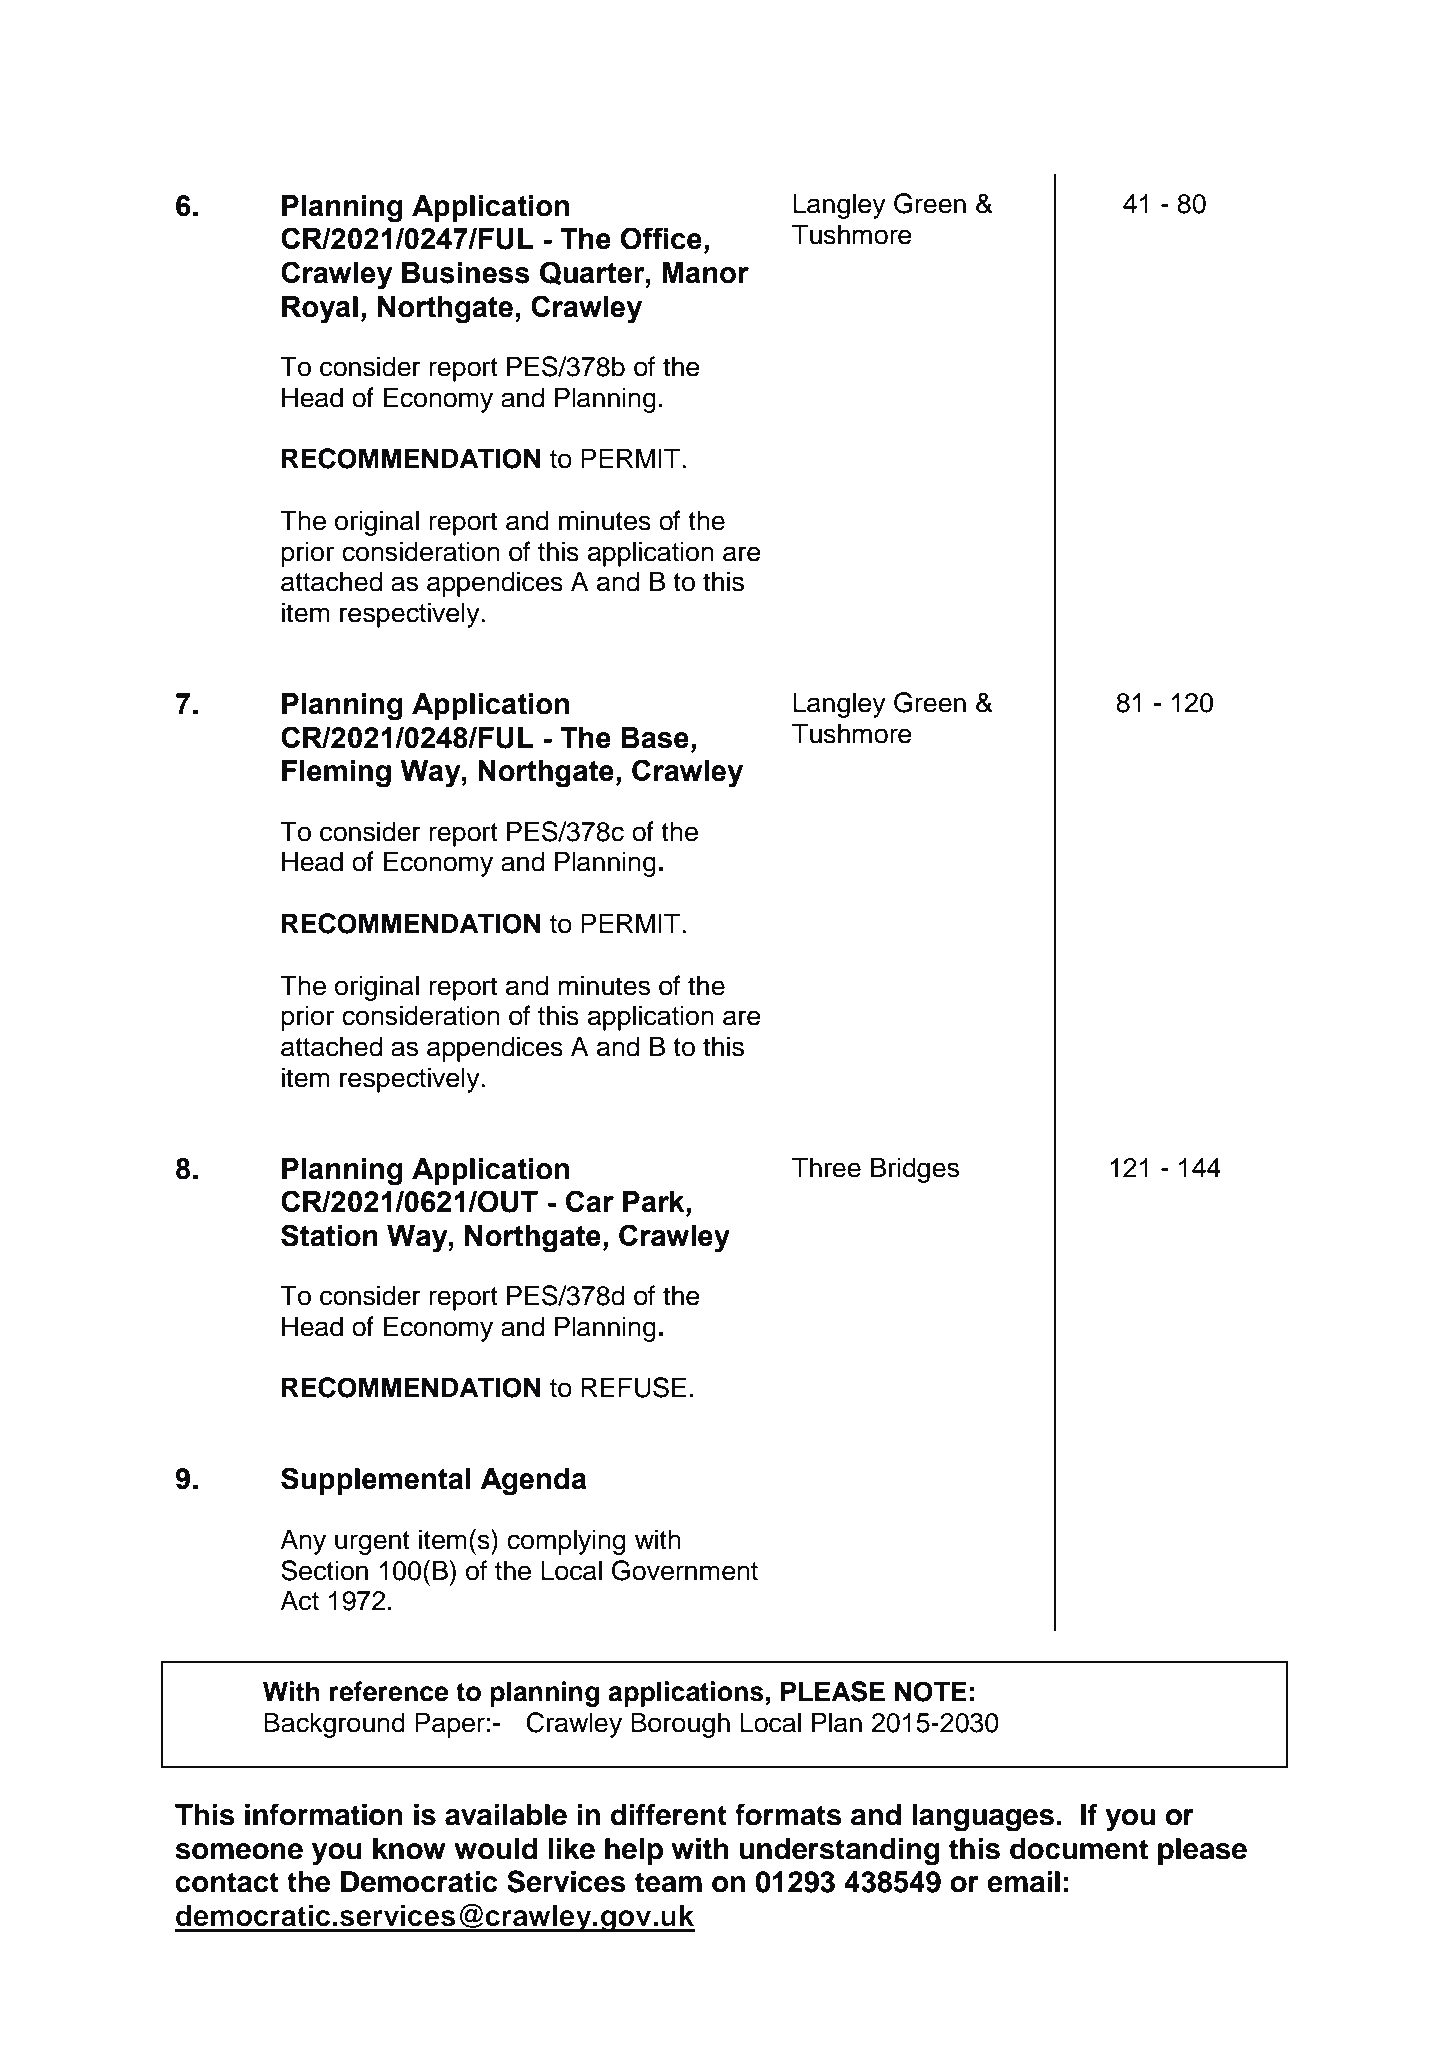  Describe the element at coordinates (705, 273) in the screenshot. I see `Manor` at that location.
